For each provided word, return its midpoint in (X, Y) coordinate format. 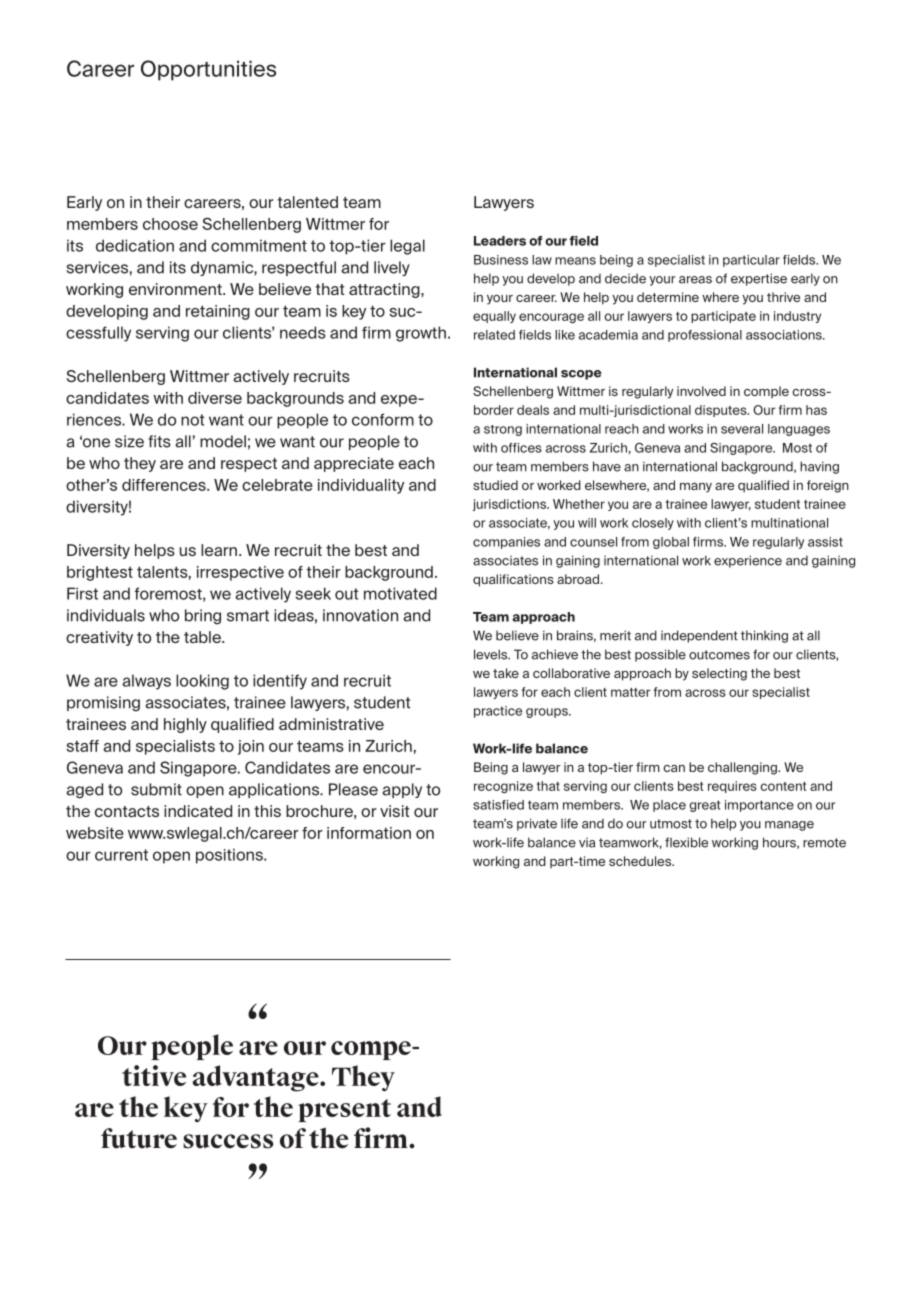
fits (159, 441)
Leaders (500, 241)
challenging (743, 768)
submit (156, 789)
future (139, 1138)
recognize (503, 787)
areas (695, 280)
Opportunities (208, 70)
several (742, 429)
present (344, 1110)
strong (503, 430)
